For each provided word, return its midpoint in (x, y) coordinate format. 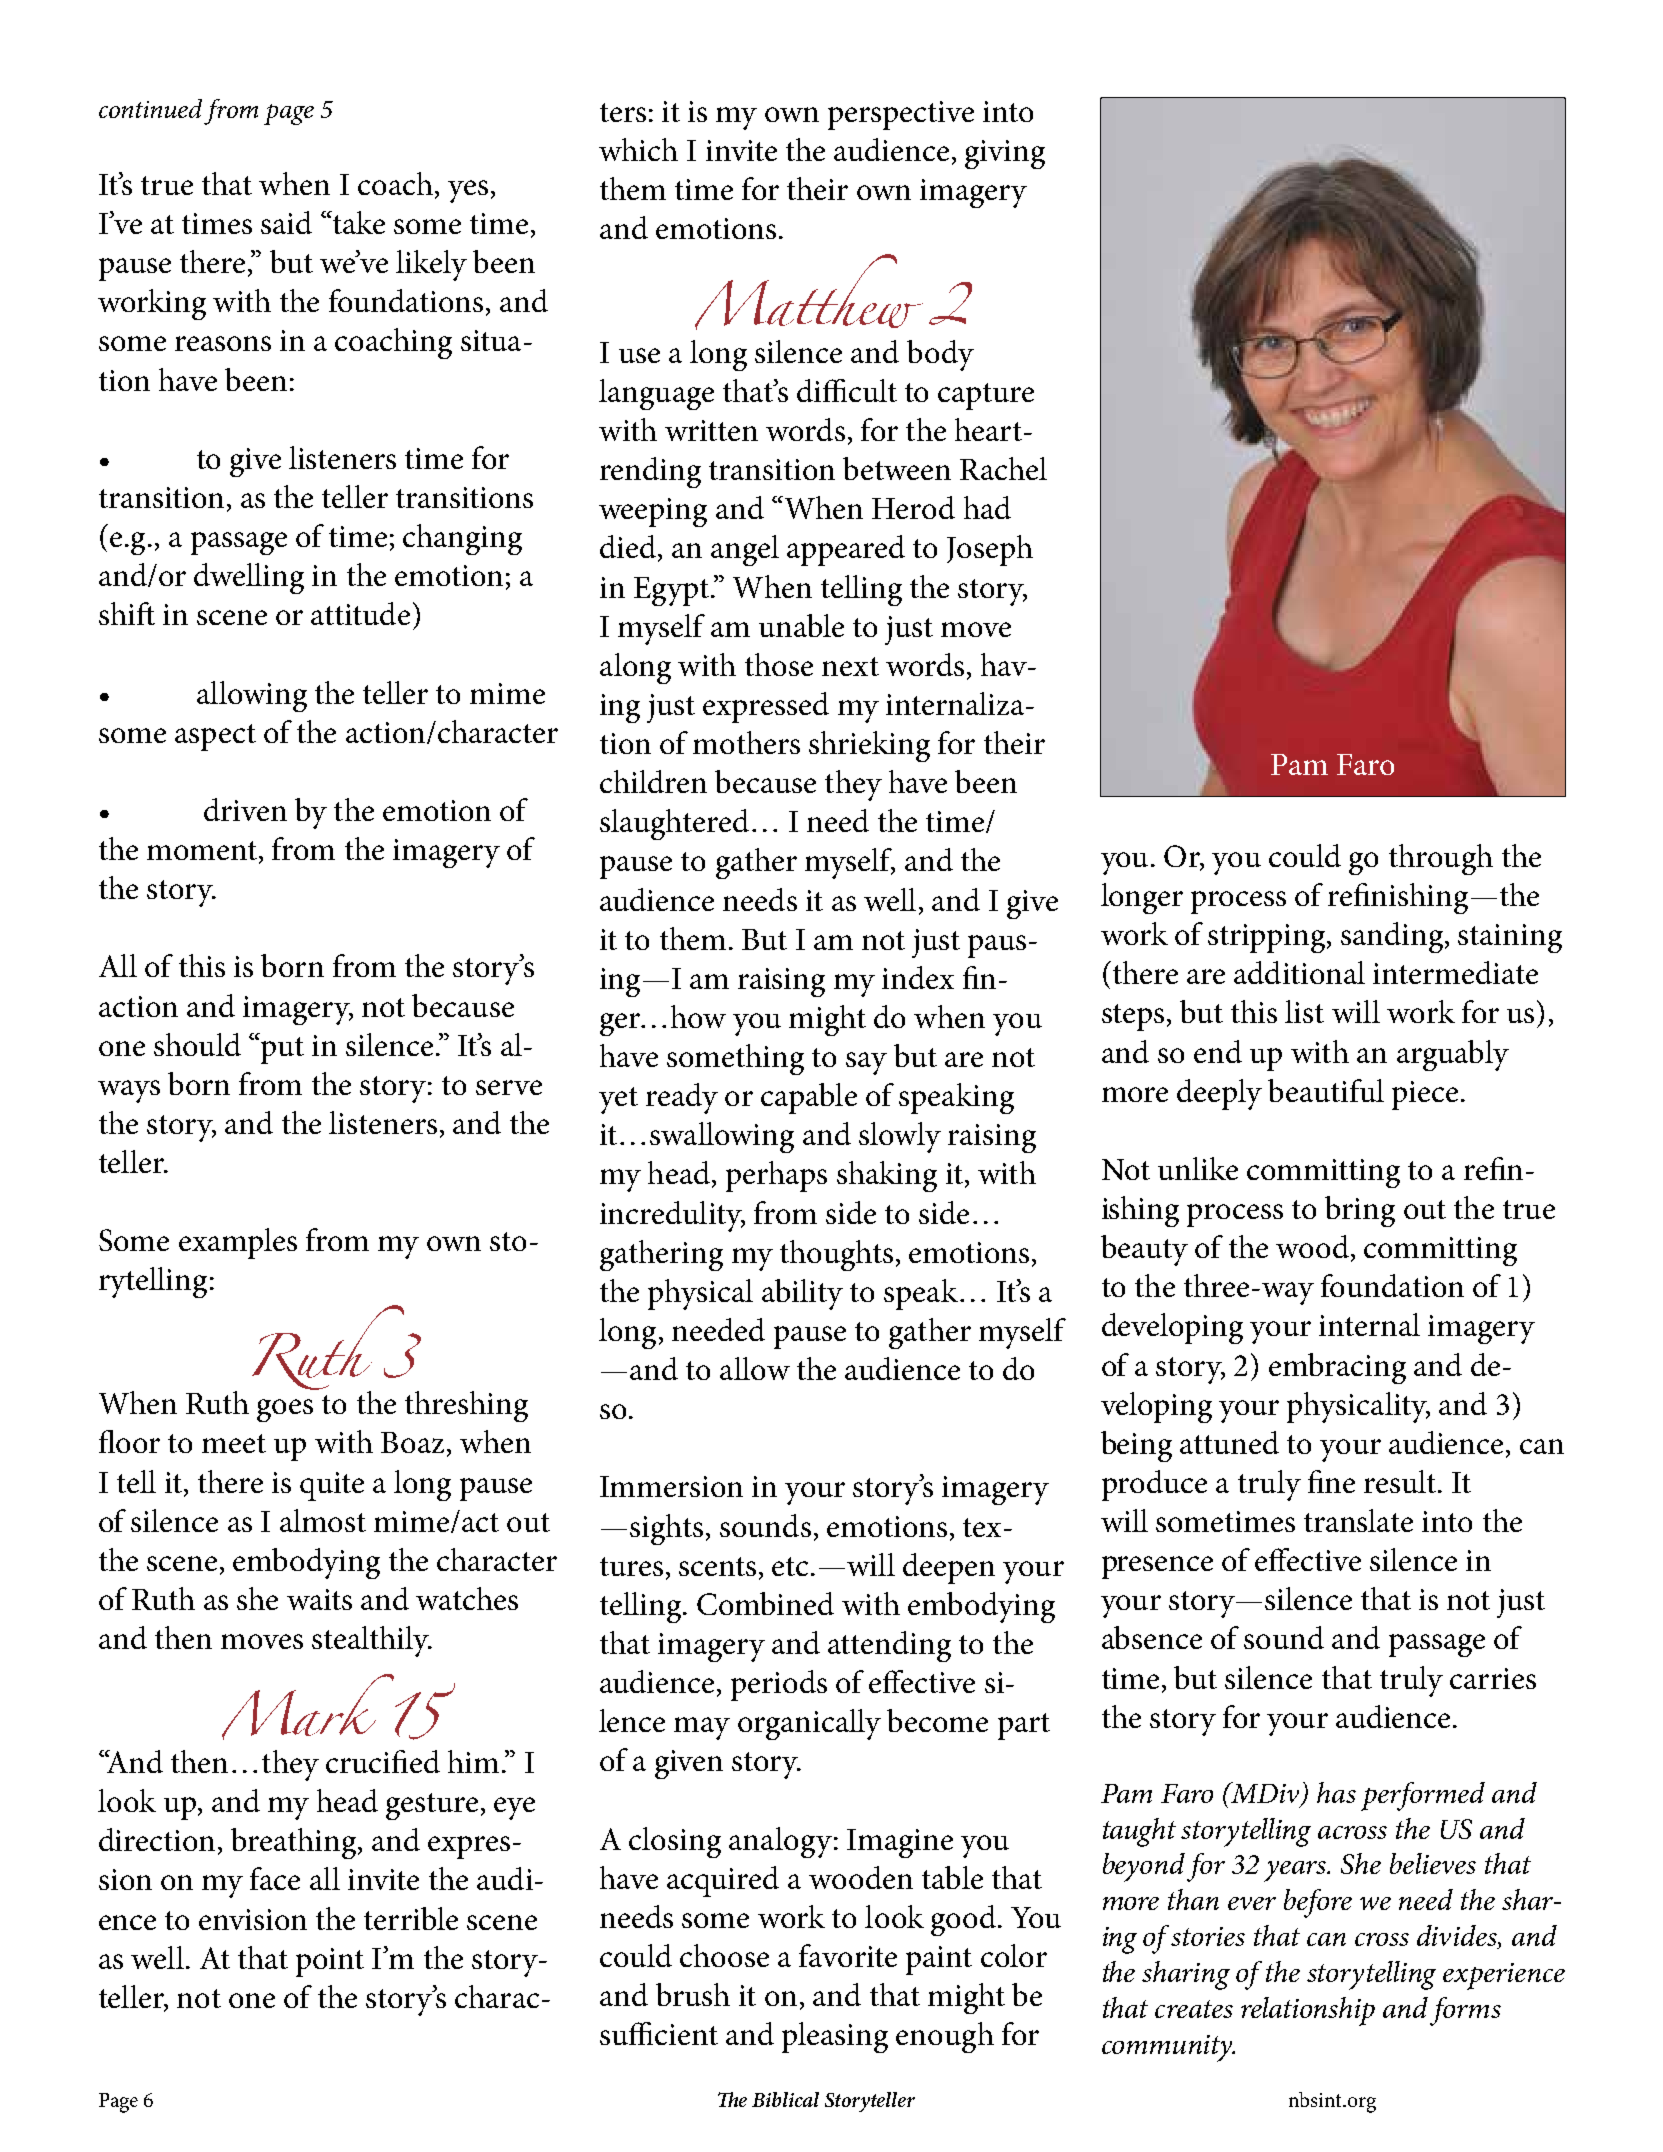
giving (1005, 154)
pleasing (835, 2037)
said (286, 222)
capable (809, 1098)
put (282, 1050)
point (330, 1962)
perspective (901, 115)
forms (1465, 2011)
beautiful (1326, 1090)
